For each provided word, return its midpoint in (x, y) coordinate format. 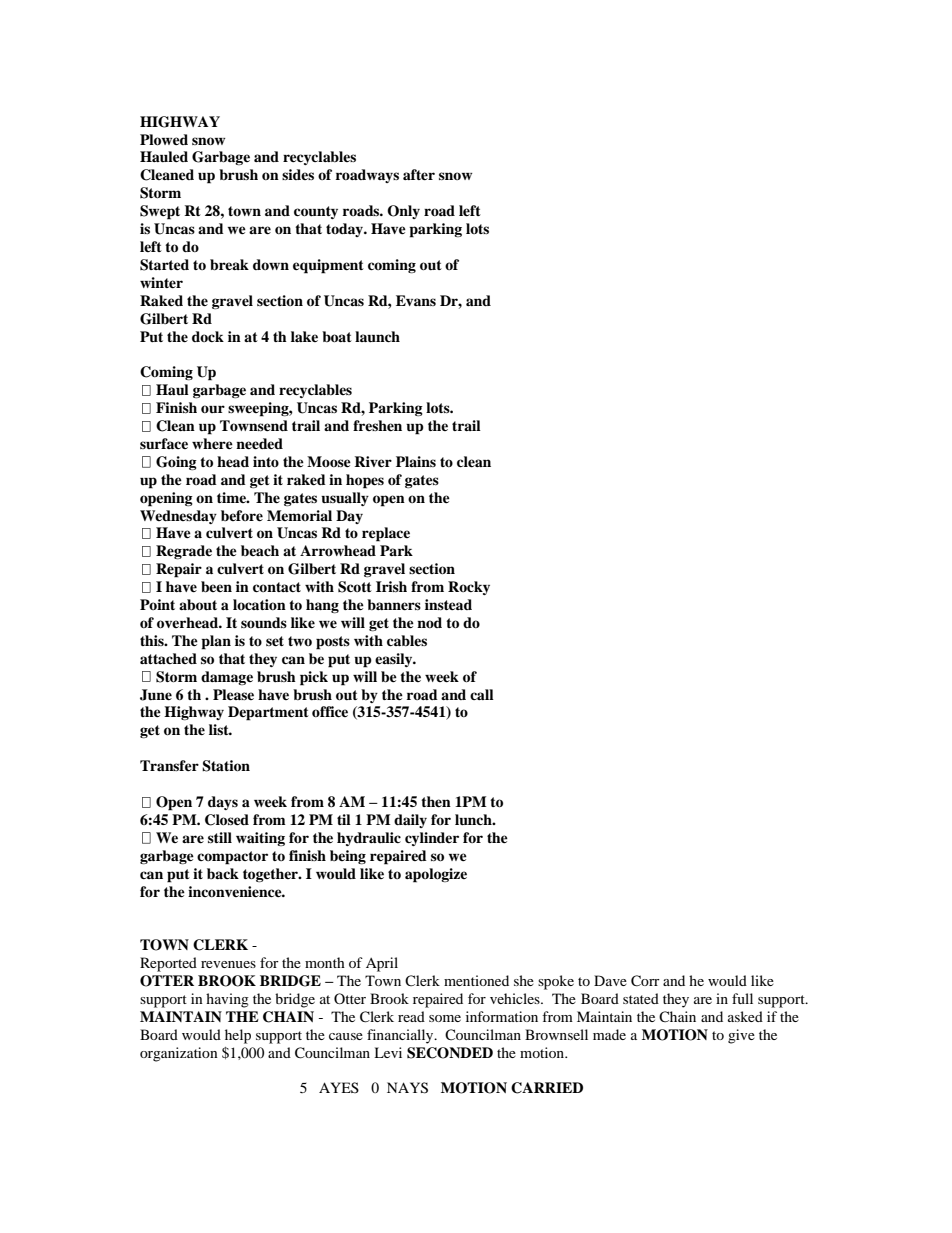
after (419, 174)
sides (298, 174)
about (198, 605)
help (238, 1036)
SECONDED (450, 1053)
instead (448, 604)
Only (403, 212)
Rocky (469, 588)
